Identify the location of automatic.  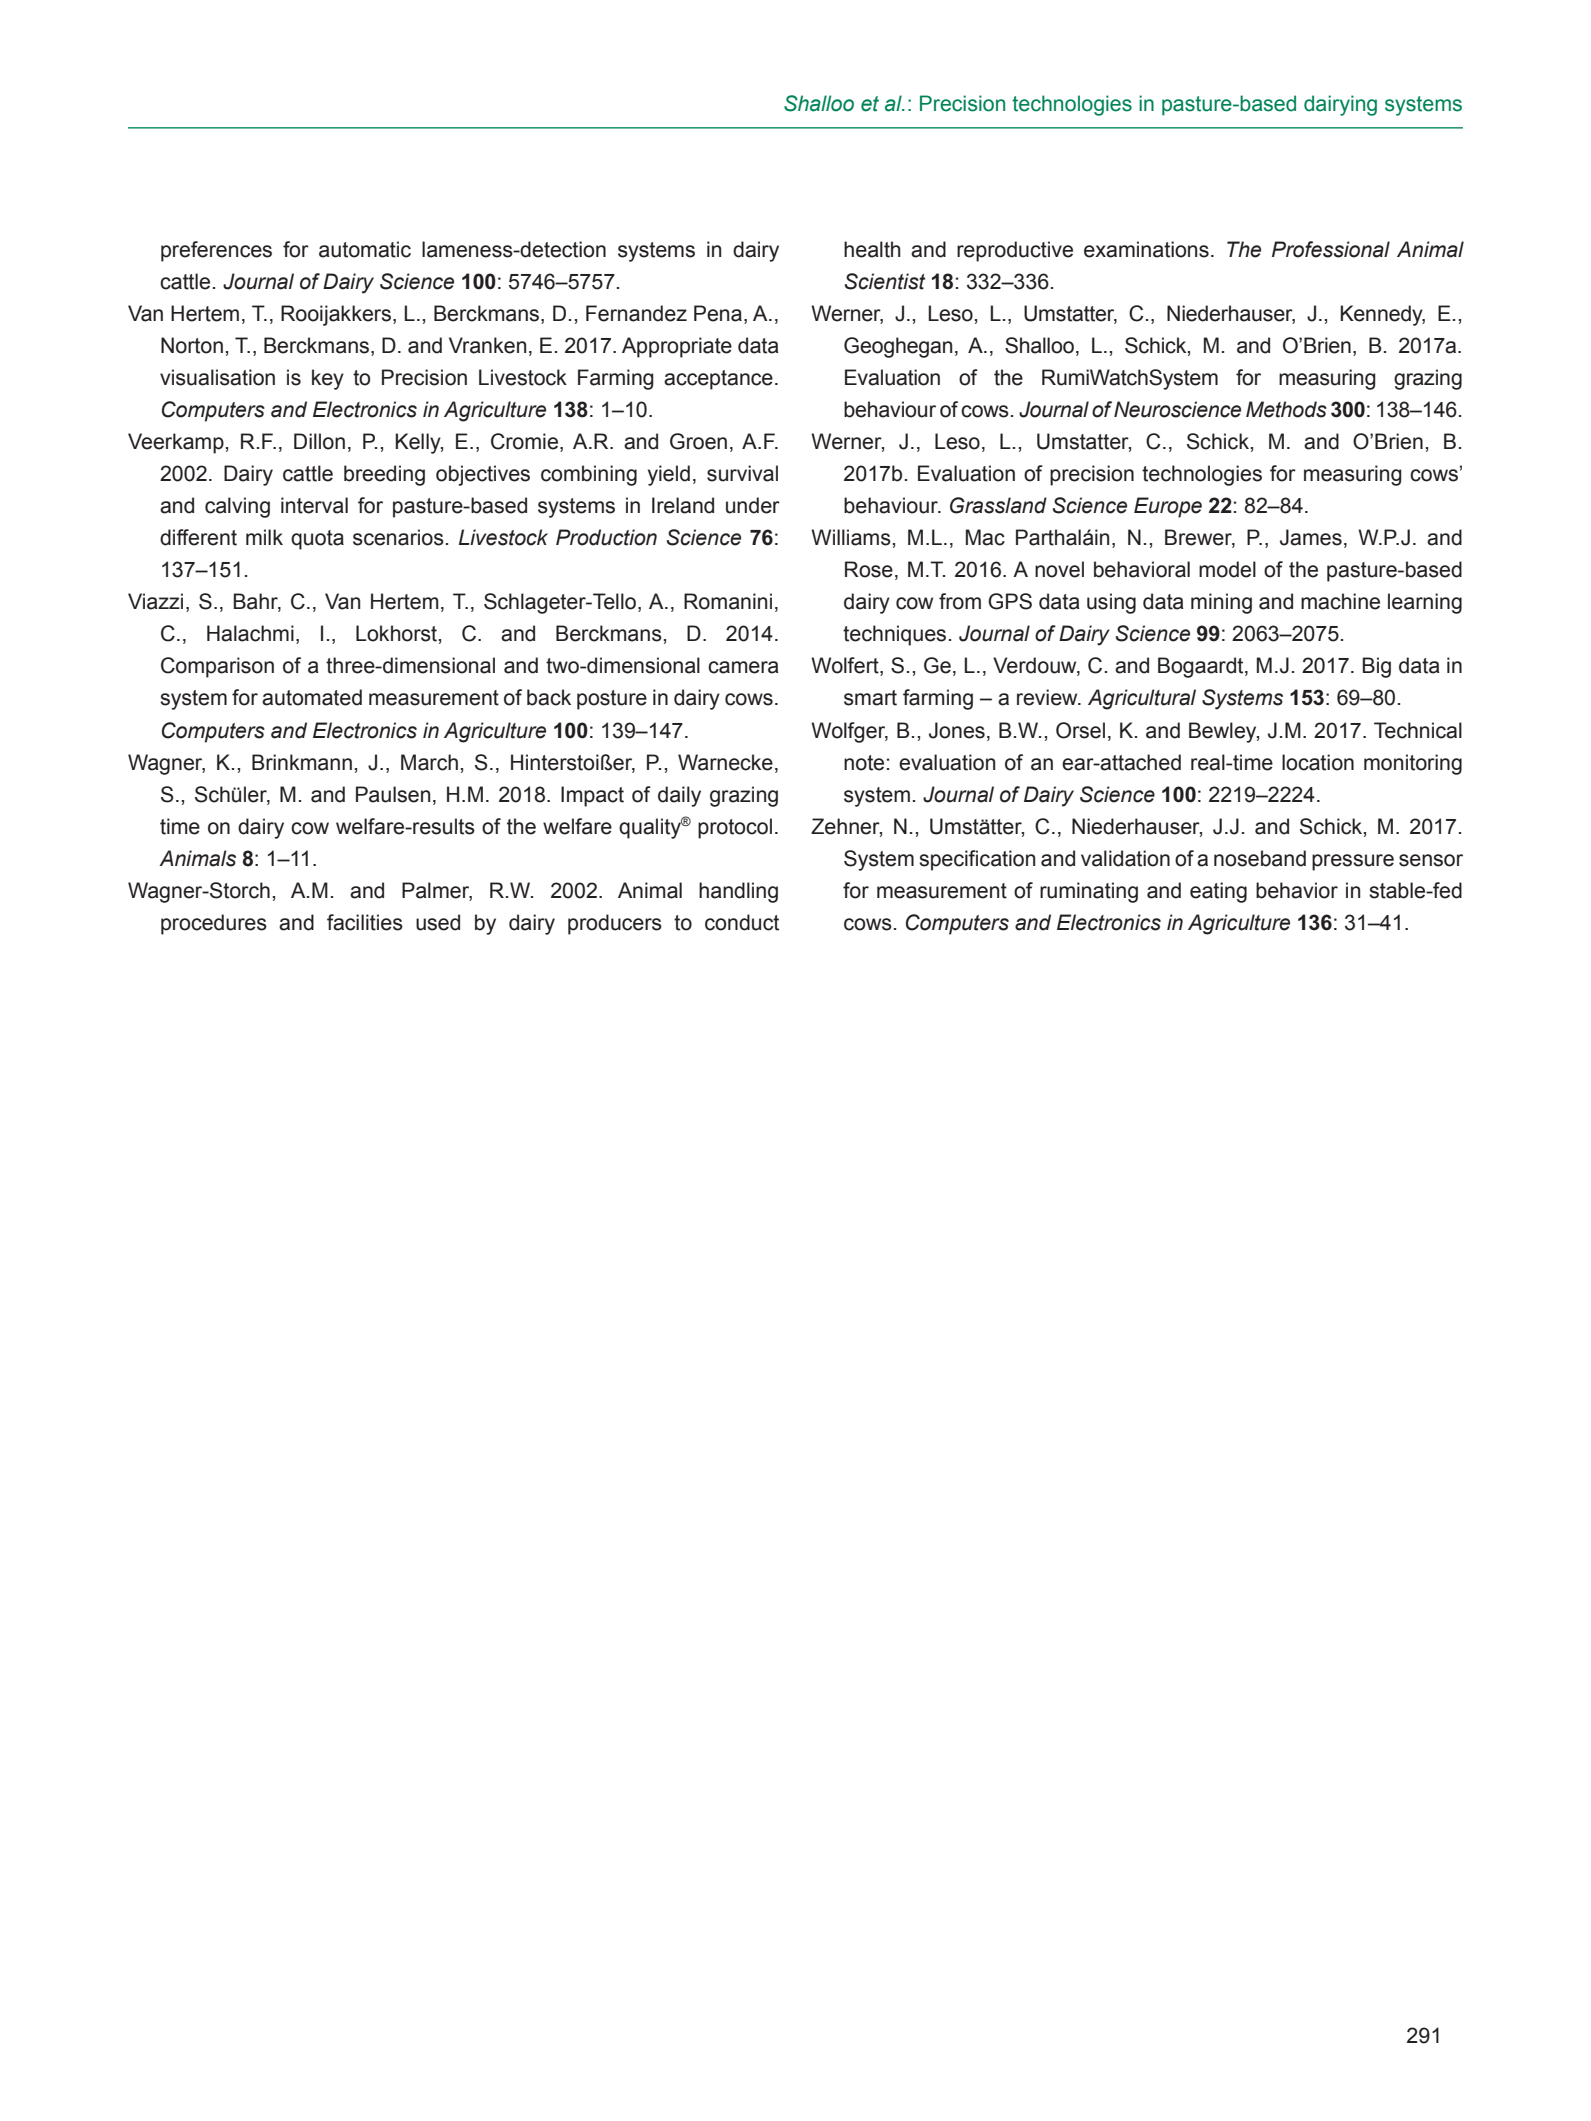
(365, 249).
